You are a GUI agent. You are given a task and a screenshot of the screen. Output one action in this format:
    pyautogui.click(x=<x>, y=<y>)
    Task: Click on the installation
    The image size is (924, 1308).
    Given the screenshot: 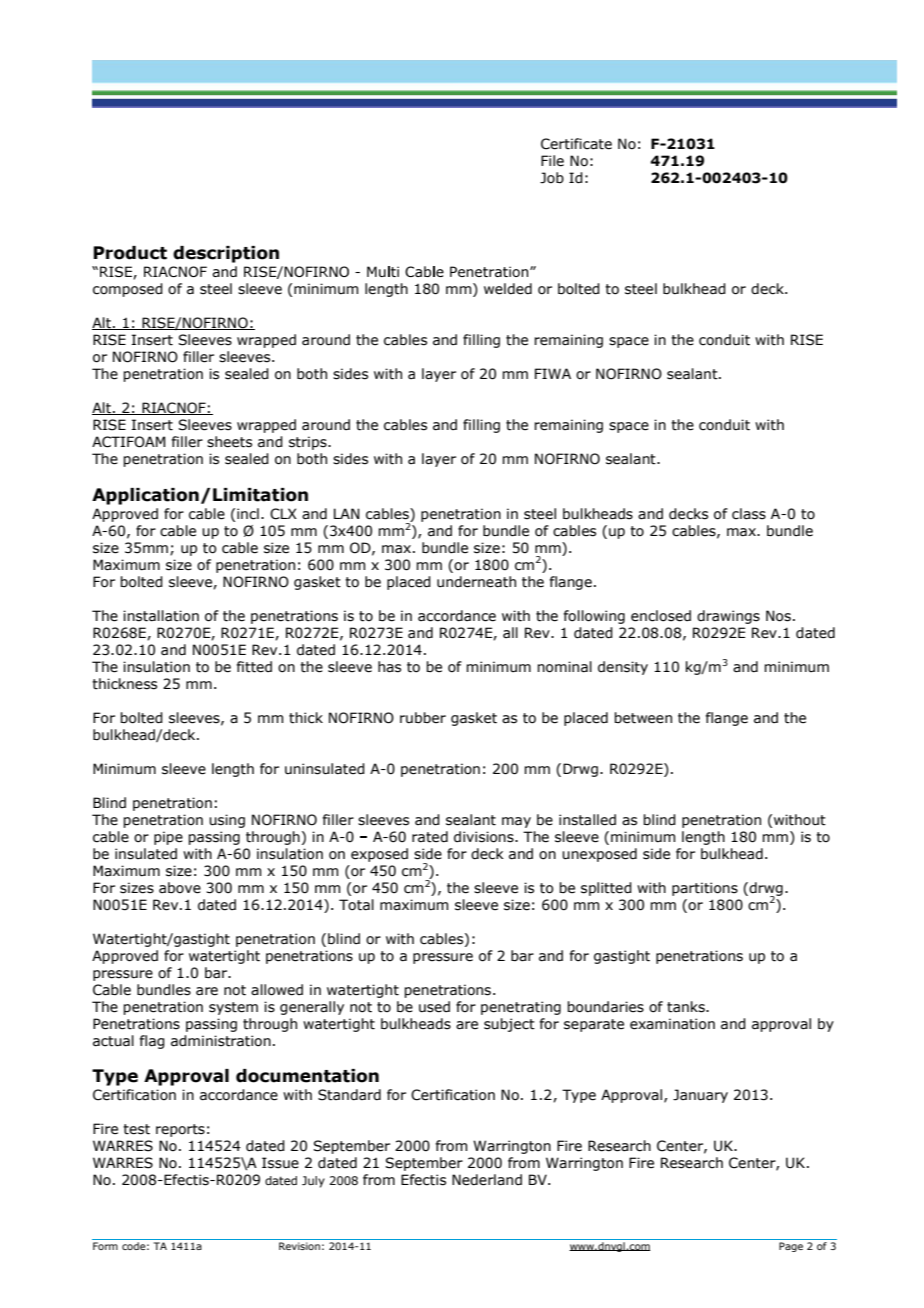 What is the action you would take?
    pyautogui.click(x=161, y=616)
